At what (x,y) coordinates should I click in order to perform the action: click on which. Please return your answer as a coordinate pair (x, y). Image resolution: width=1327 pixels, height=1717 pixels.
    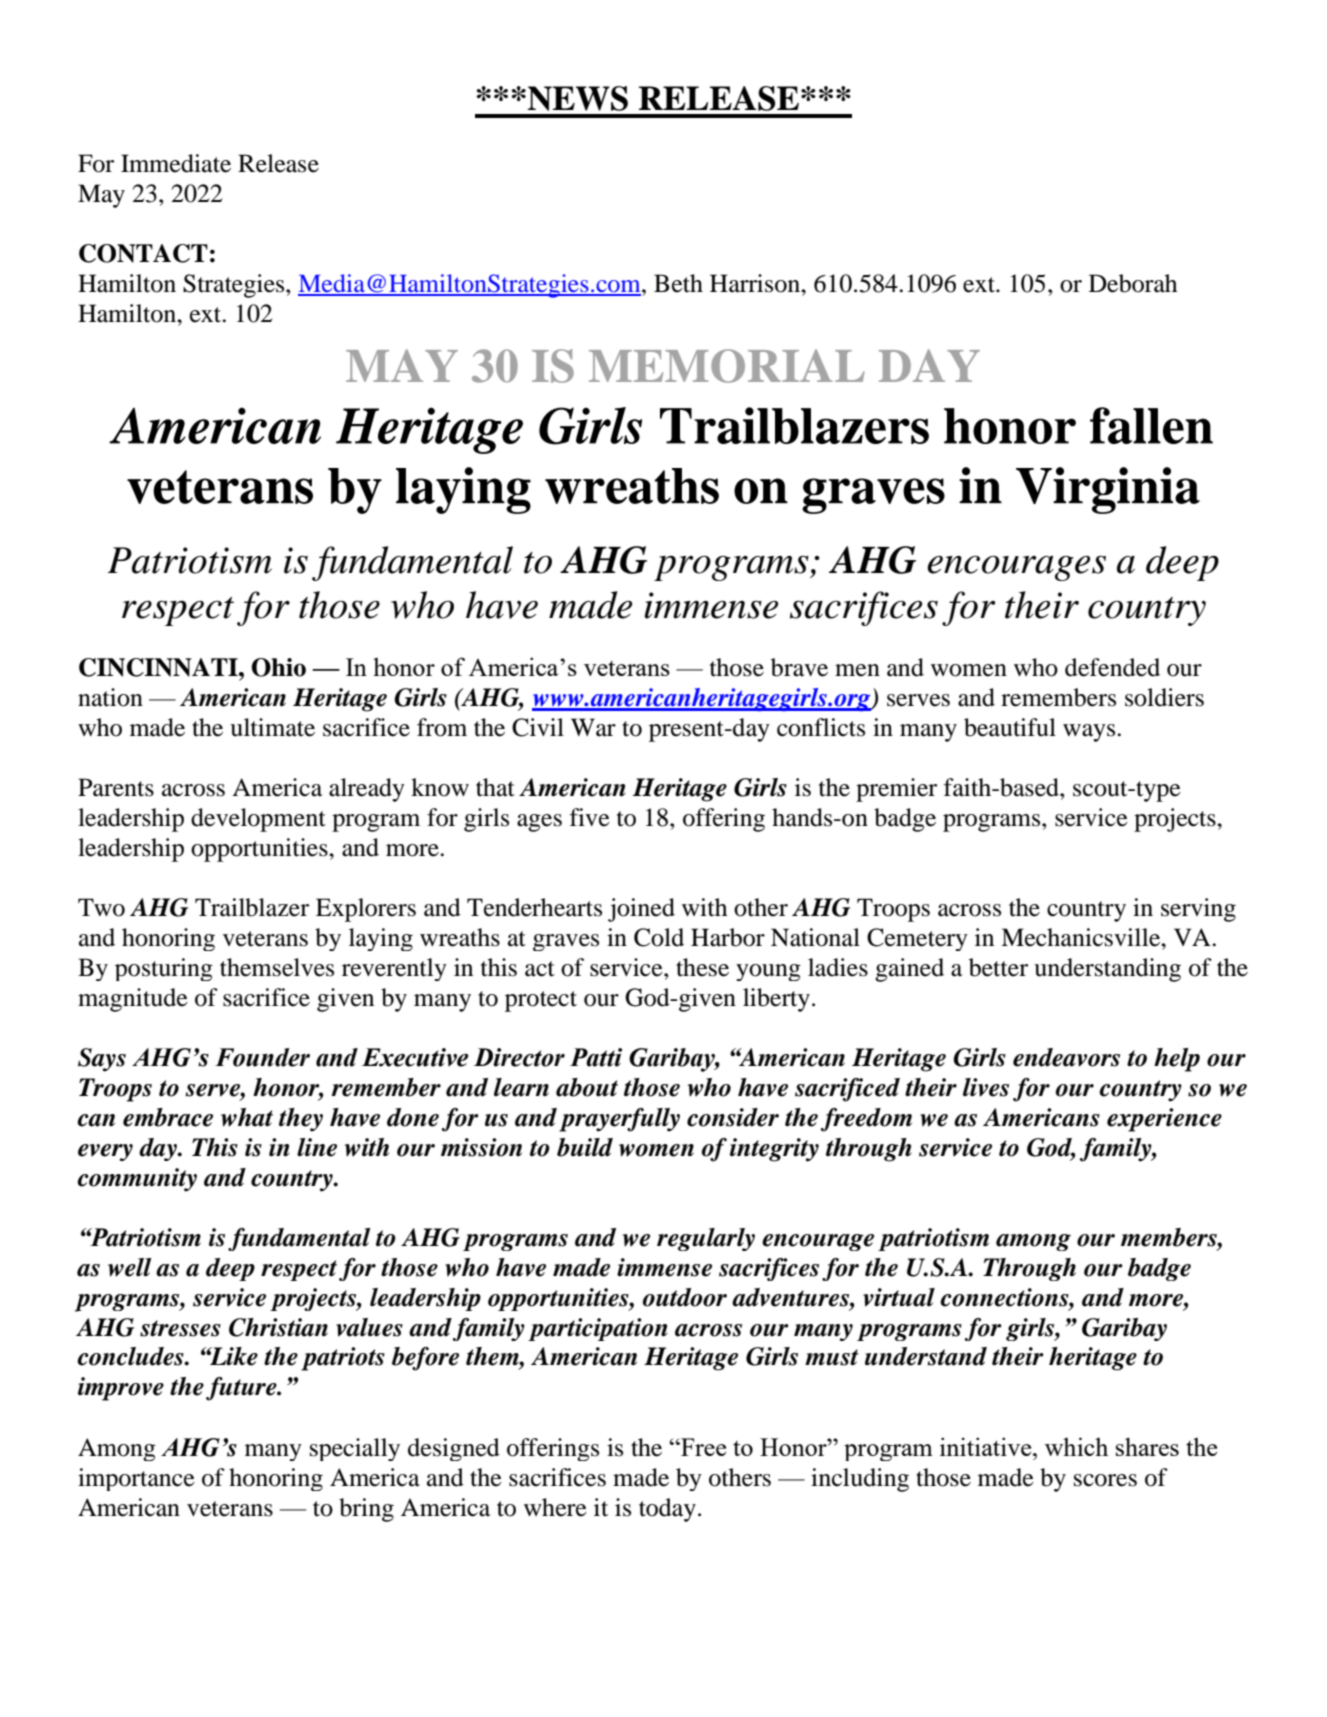
    Looking at the image, I should click on (1076, 1446).
